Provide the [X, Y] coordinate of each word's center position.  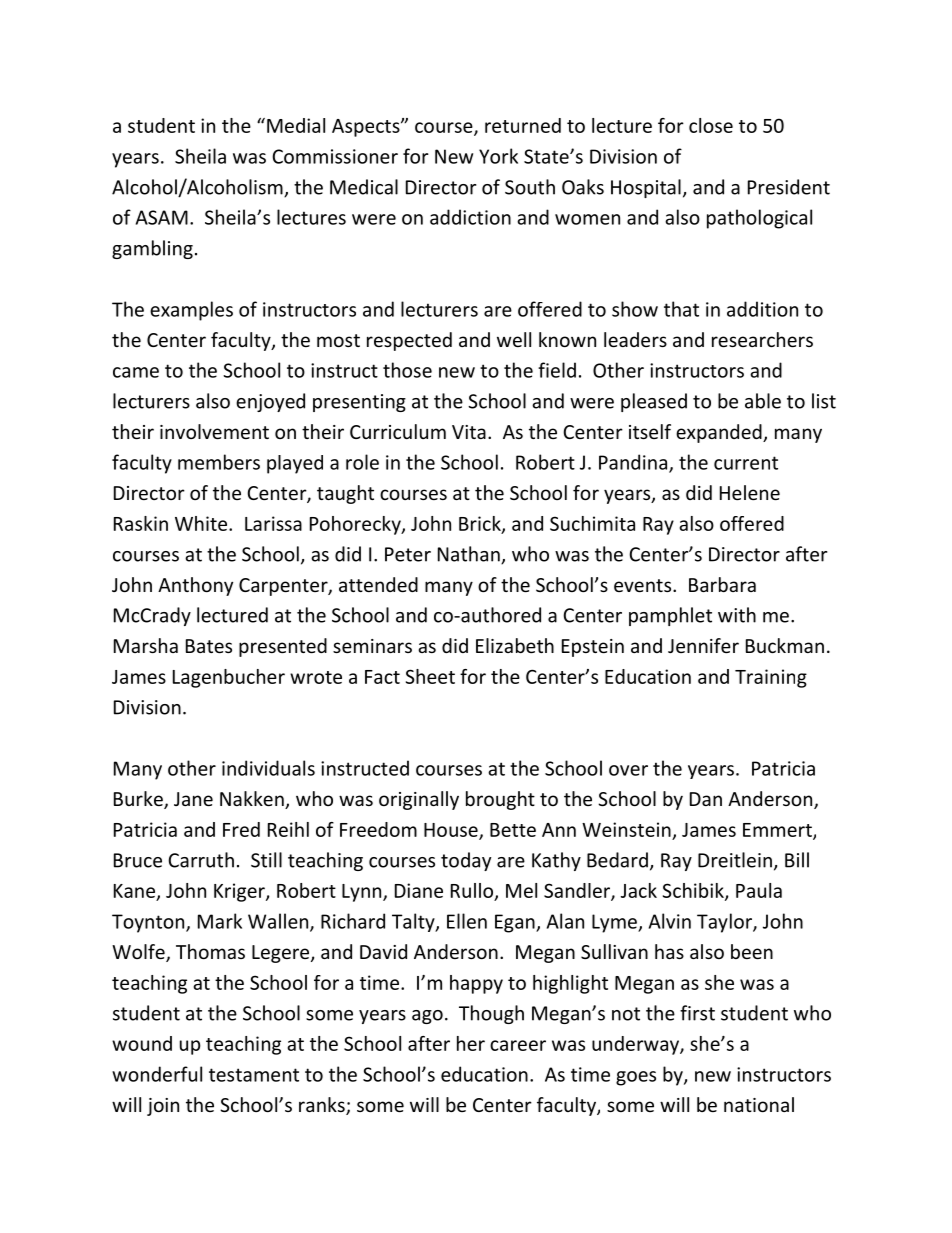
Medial [296, 125]
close [711, 125]
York [498, 156]
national [759, 1104]
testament [254, 1075]
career [518, 1045]
